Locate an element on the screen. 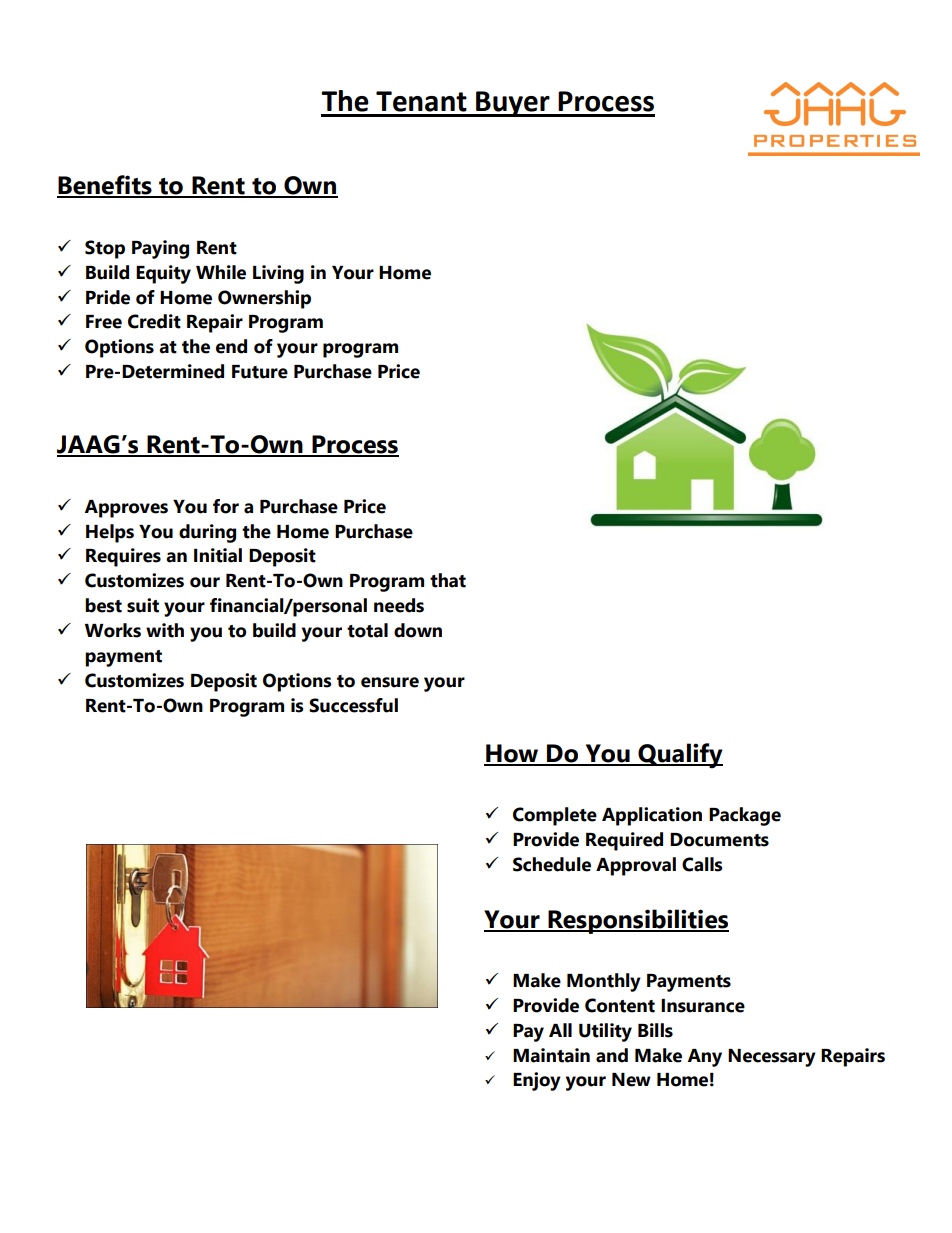 Image resolution: width=952 pixels, height=1233 pixels. needs is located at coordinates (399, 605).
